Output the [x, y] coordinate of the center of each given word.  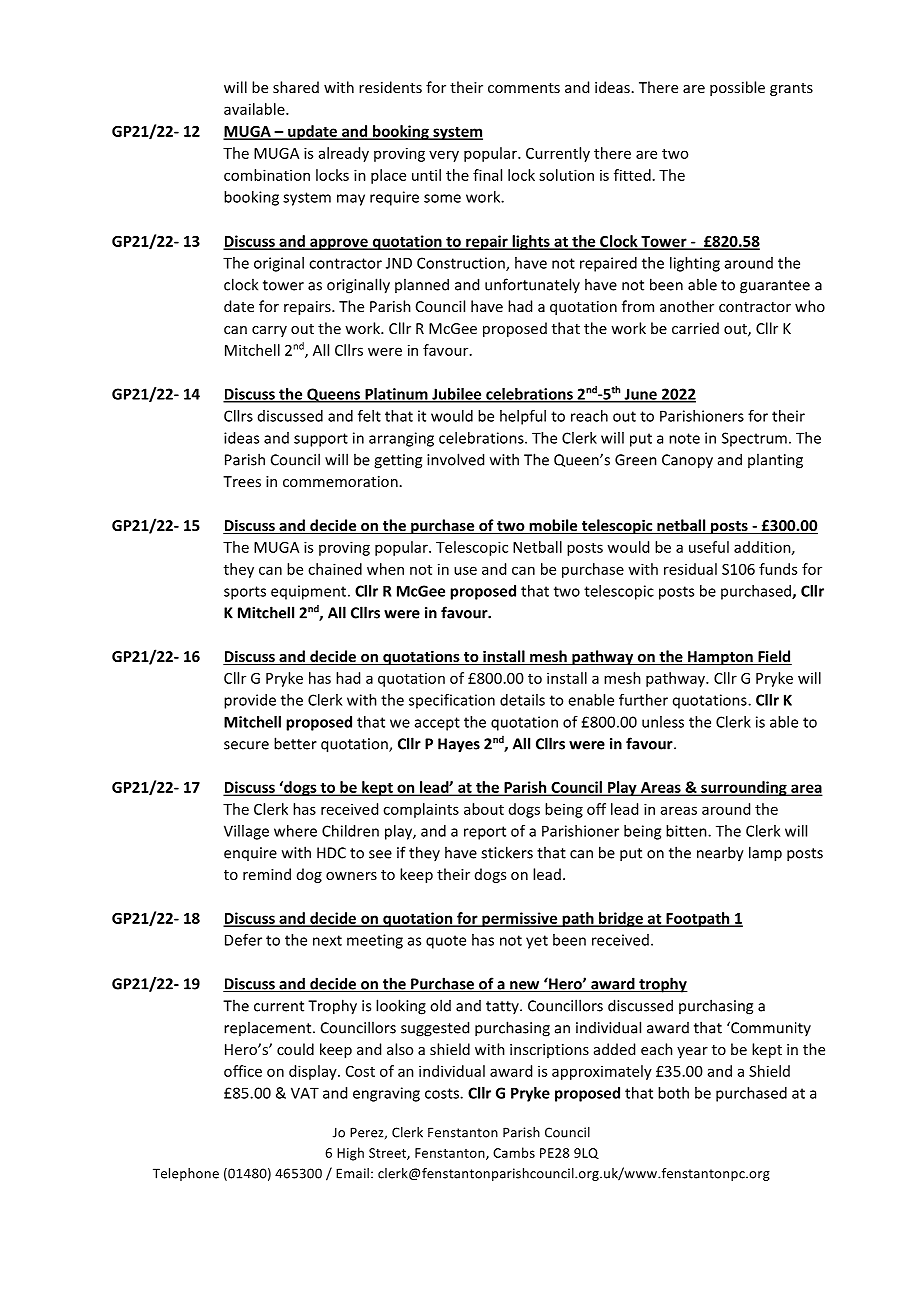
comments [524, 88]
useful [709, 547]
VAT [305, 1093]
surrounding [744, 788]
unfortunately [532, 285]
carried [695, 328]
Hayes [459, 745]
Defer [243, 940]
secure [246, 745]
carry [269, 331]
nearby [720, 854]
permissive [520, 919]
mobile [553, 526]
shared [296, 87]
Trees [242, 481]
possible [737, 88]
